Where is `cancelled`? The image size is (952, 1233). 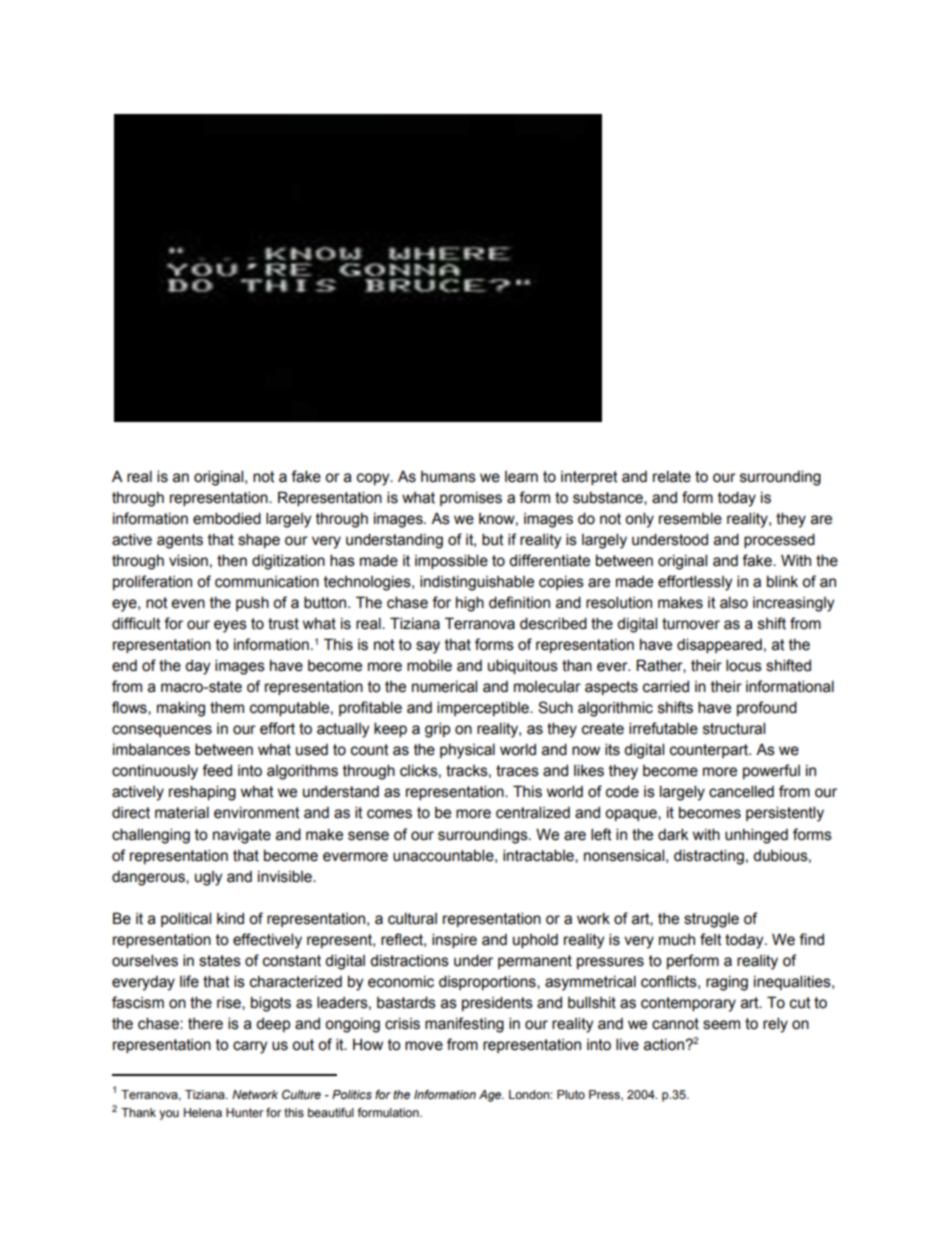
cancelled is located at coordinates (741, 791).
